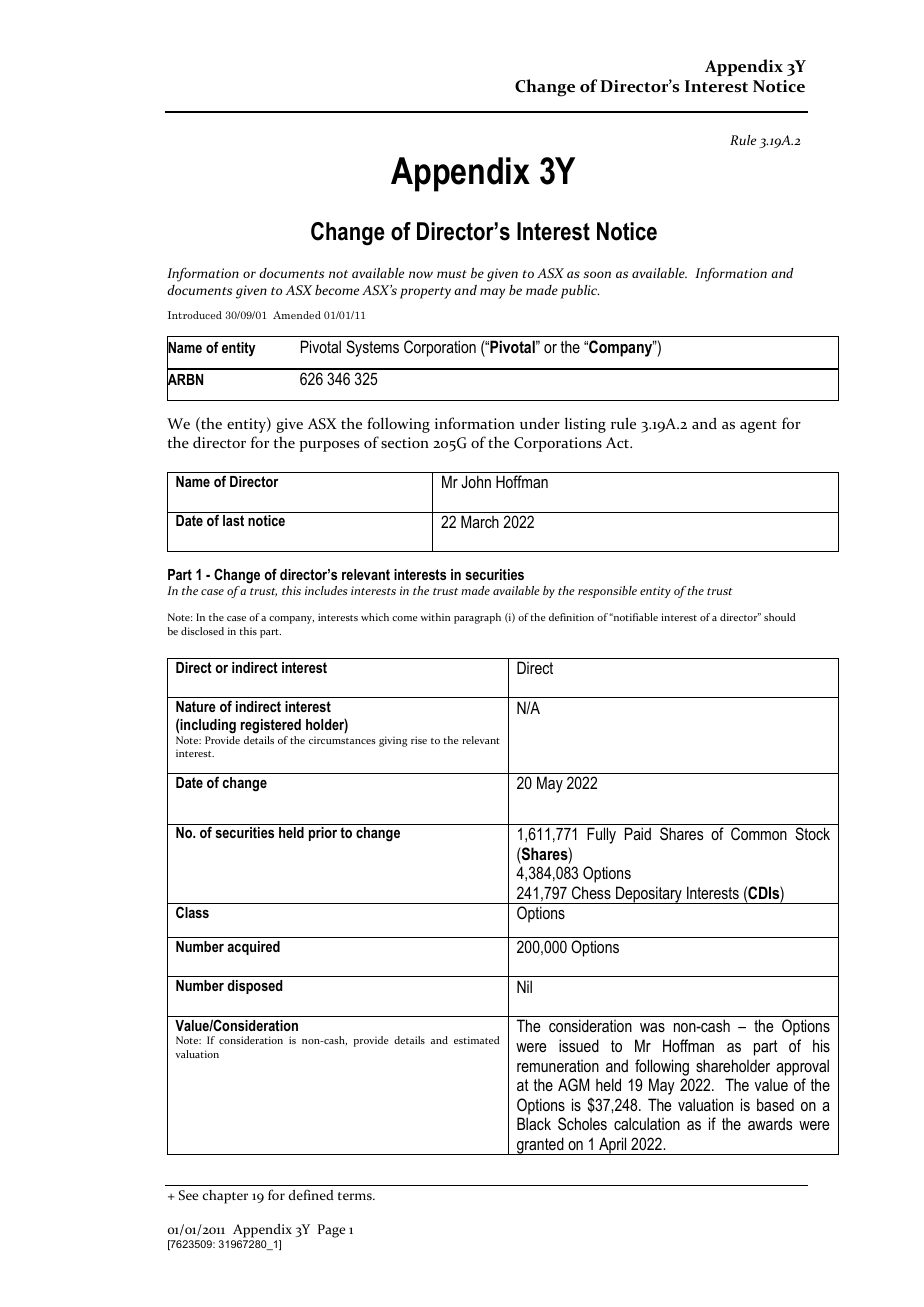  Describe the element at coordinates (419, 740) in the screenshot. I see `rise` at that location.
